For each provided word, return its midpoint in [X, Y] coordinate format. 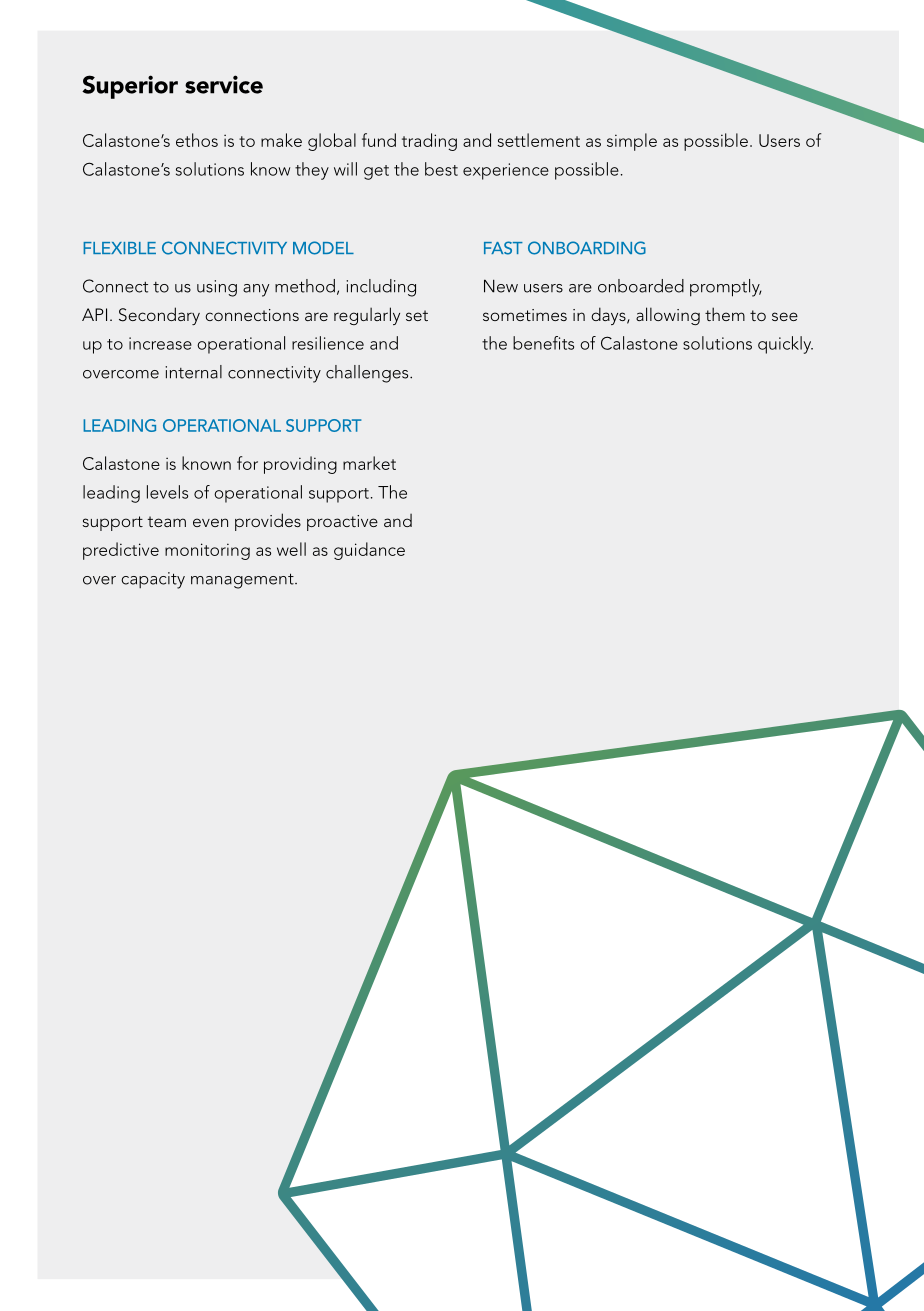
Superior [130, 87]
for [247, 463]
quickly [785, 345]
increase [160, 343]
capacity [153, 580]
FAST [503, 248]
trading [429, 142]
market [369, 463]
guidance [369, 551]
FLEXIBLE [119, 248]
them [725, 314]
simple [632, 142]
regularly [367, 316]
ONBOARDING [587, 248]
